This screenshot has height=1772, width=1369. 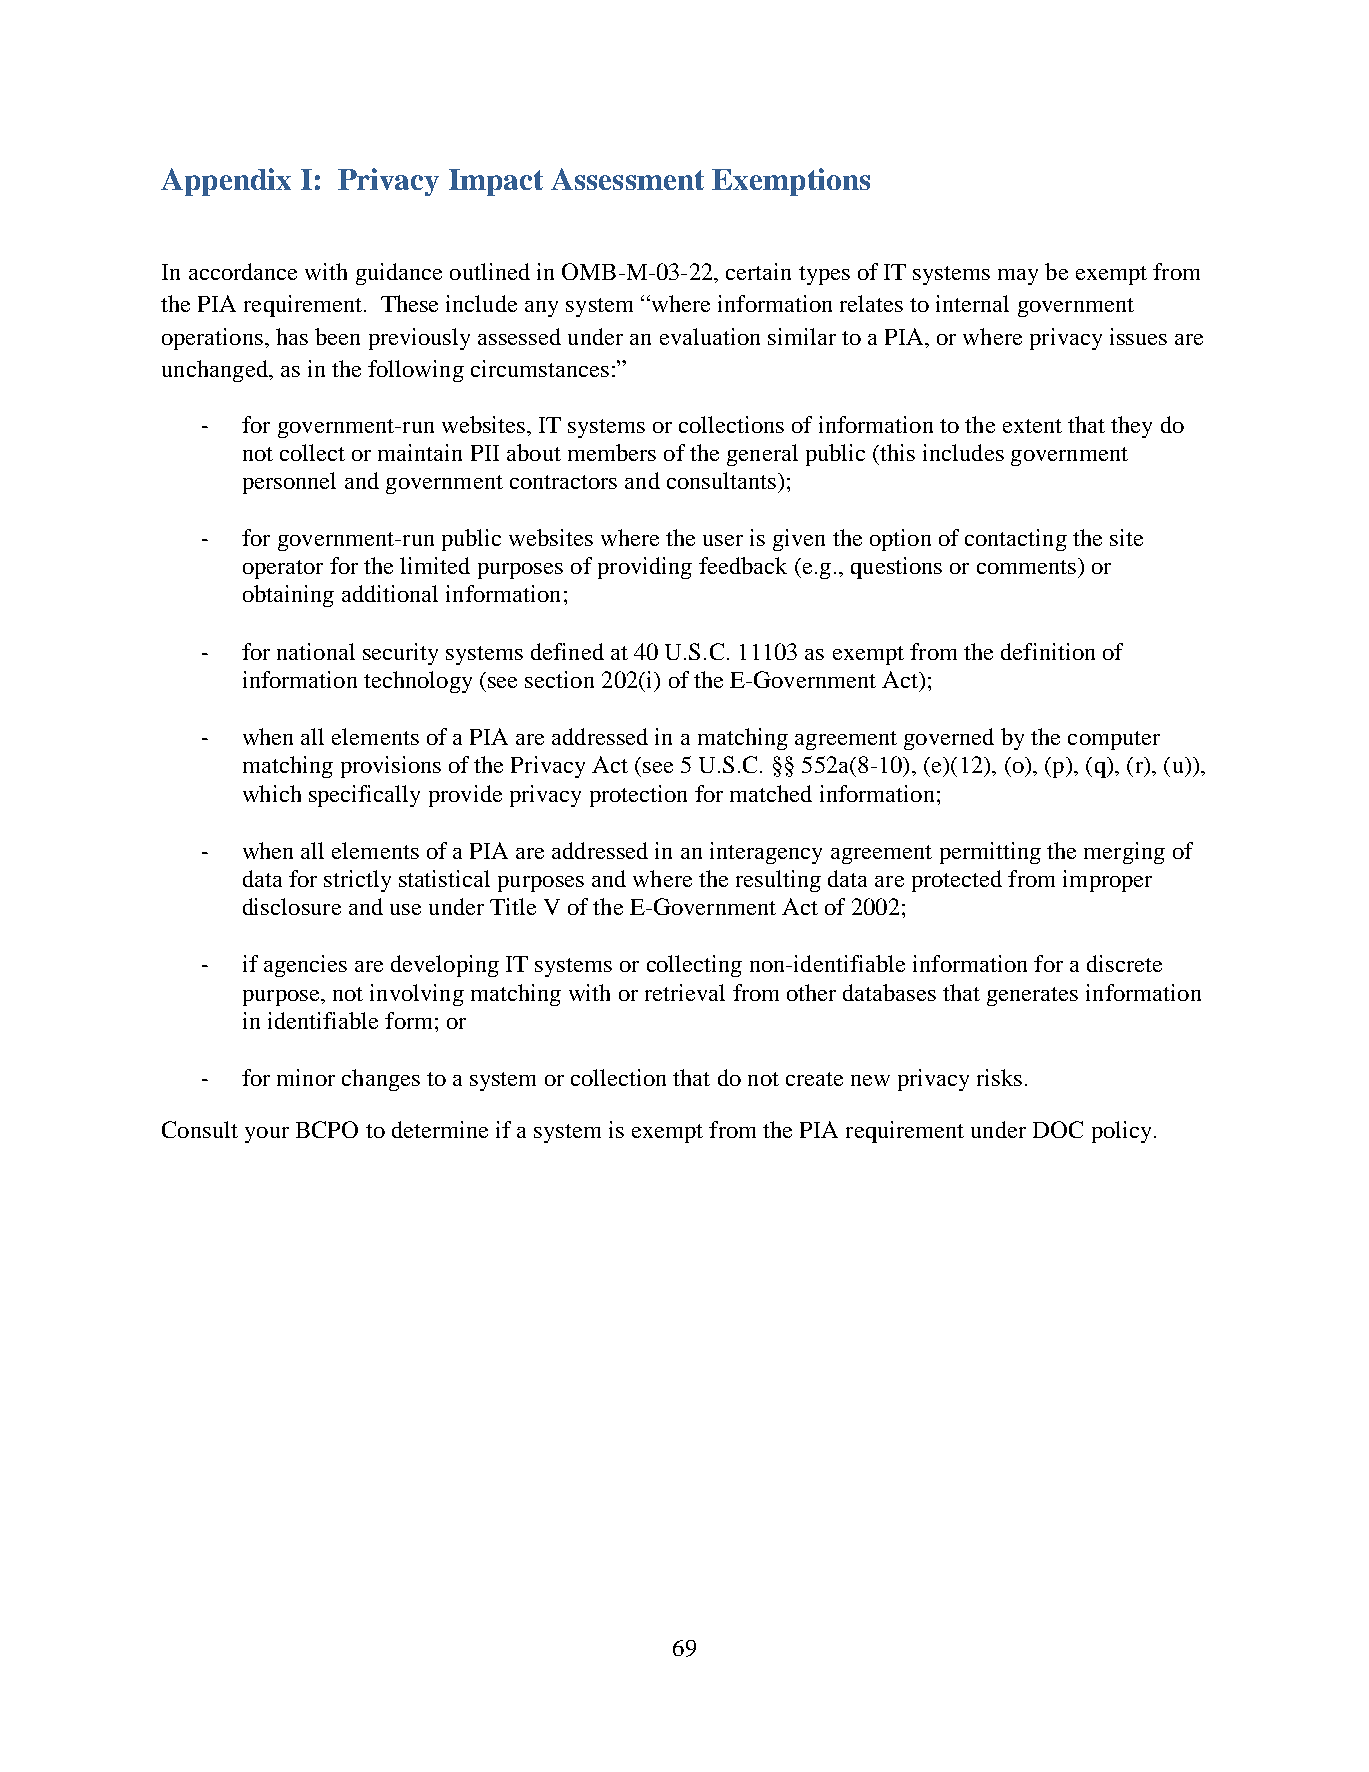 I want to click on Appendix, so click(x=226, y=182).
